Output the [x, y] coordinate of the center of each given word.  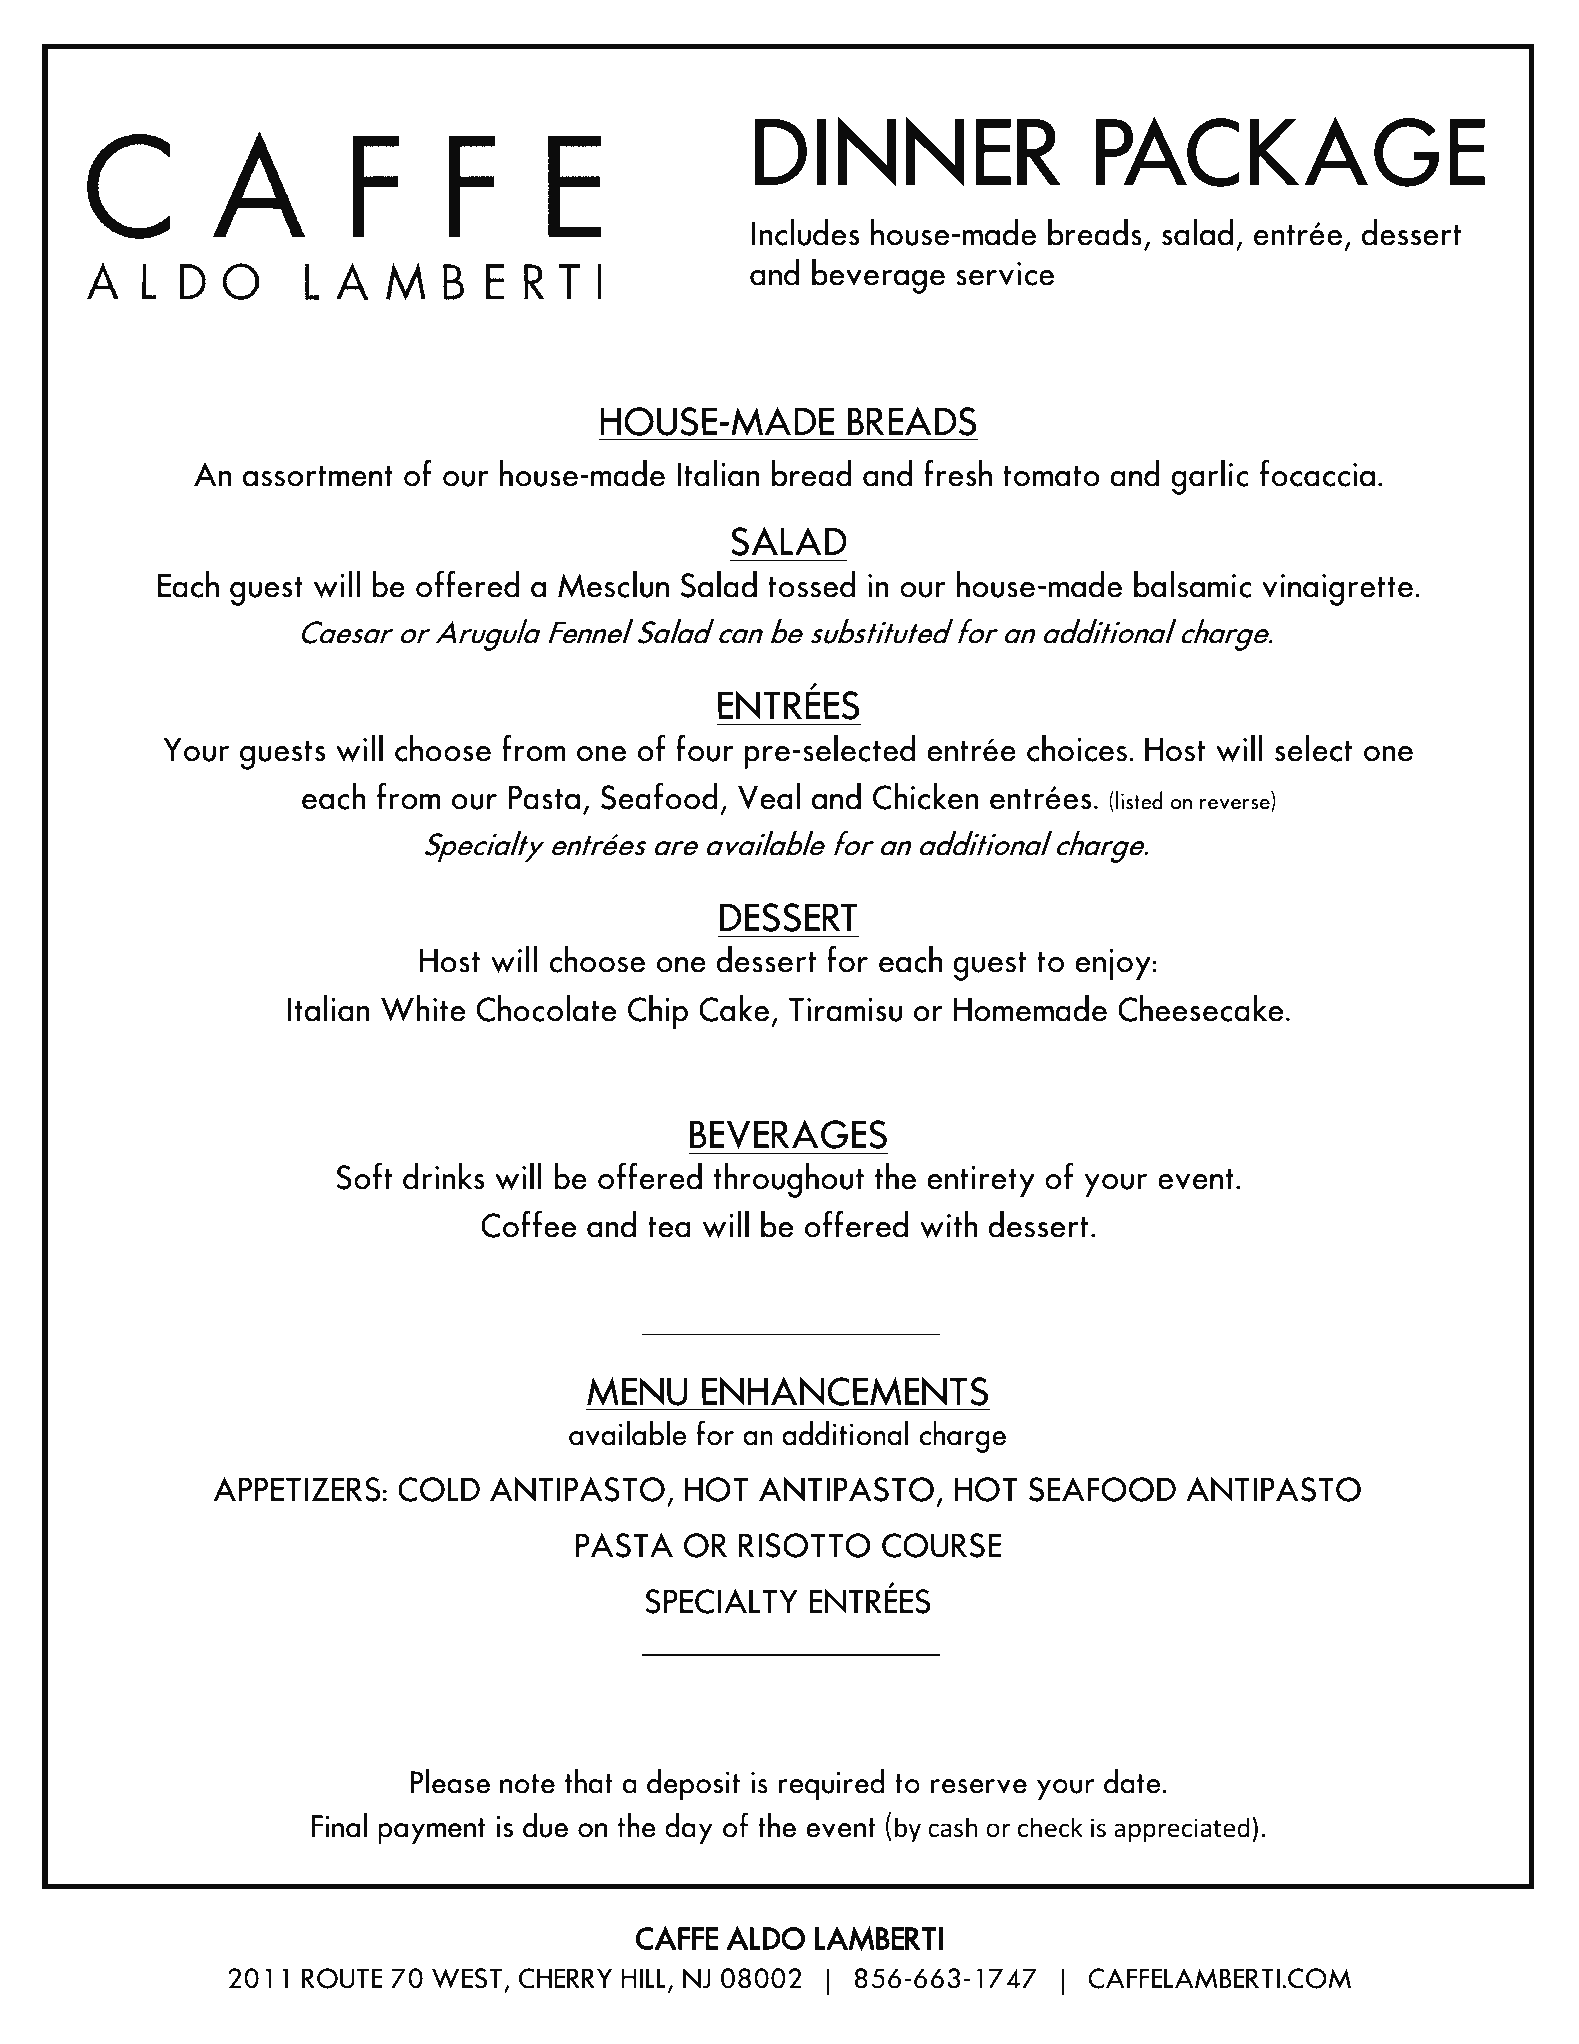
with [949, 1224]
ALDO [766, 1938]
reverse [1236, 805]
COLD [439, 1489]
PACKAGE [1290, 152]
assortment [318, 476]
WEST [467, 1978]
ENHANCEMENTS [845, 1391]
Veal [769, 796]
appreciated [1182, 1829]
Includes [805, 232]
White [423, 1008]
